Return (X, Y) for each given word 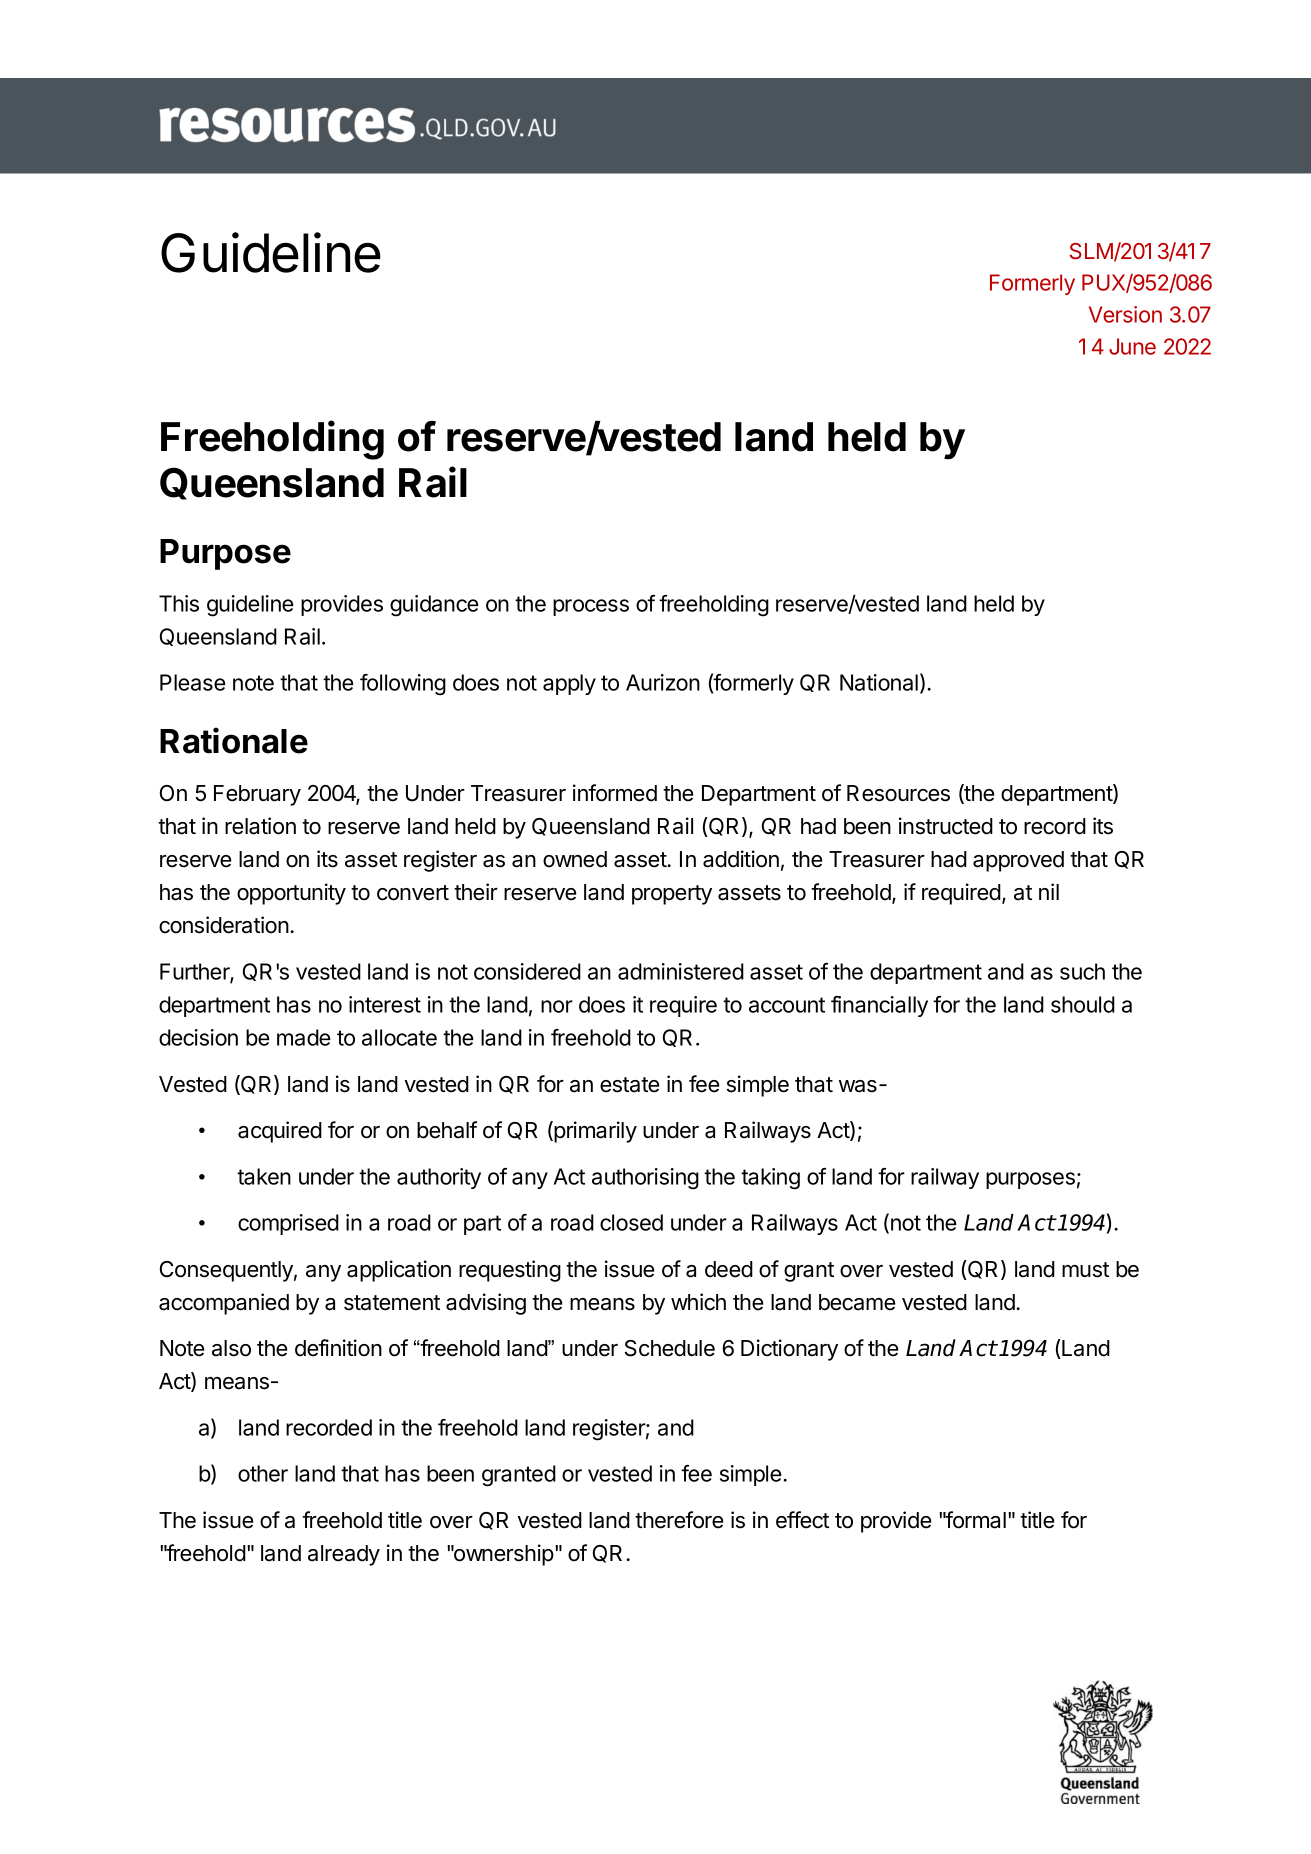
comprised (288, 1224)
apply (569, 684)
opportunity (291, 894)
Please (193, 682)
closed (631, 1222)
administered (681, 971)
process (591, 607)
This (179, 603)
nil (1049, 891)
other (263, 1473)
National (879, 682)
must (1085, 1270)
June (1132, 346)
